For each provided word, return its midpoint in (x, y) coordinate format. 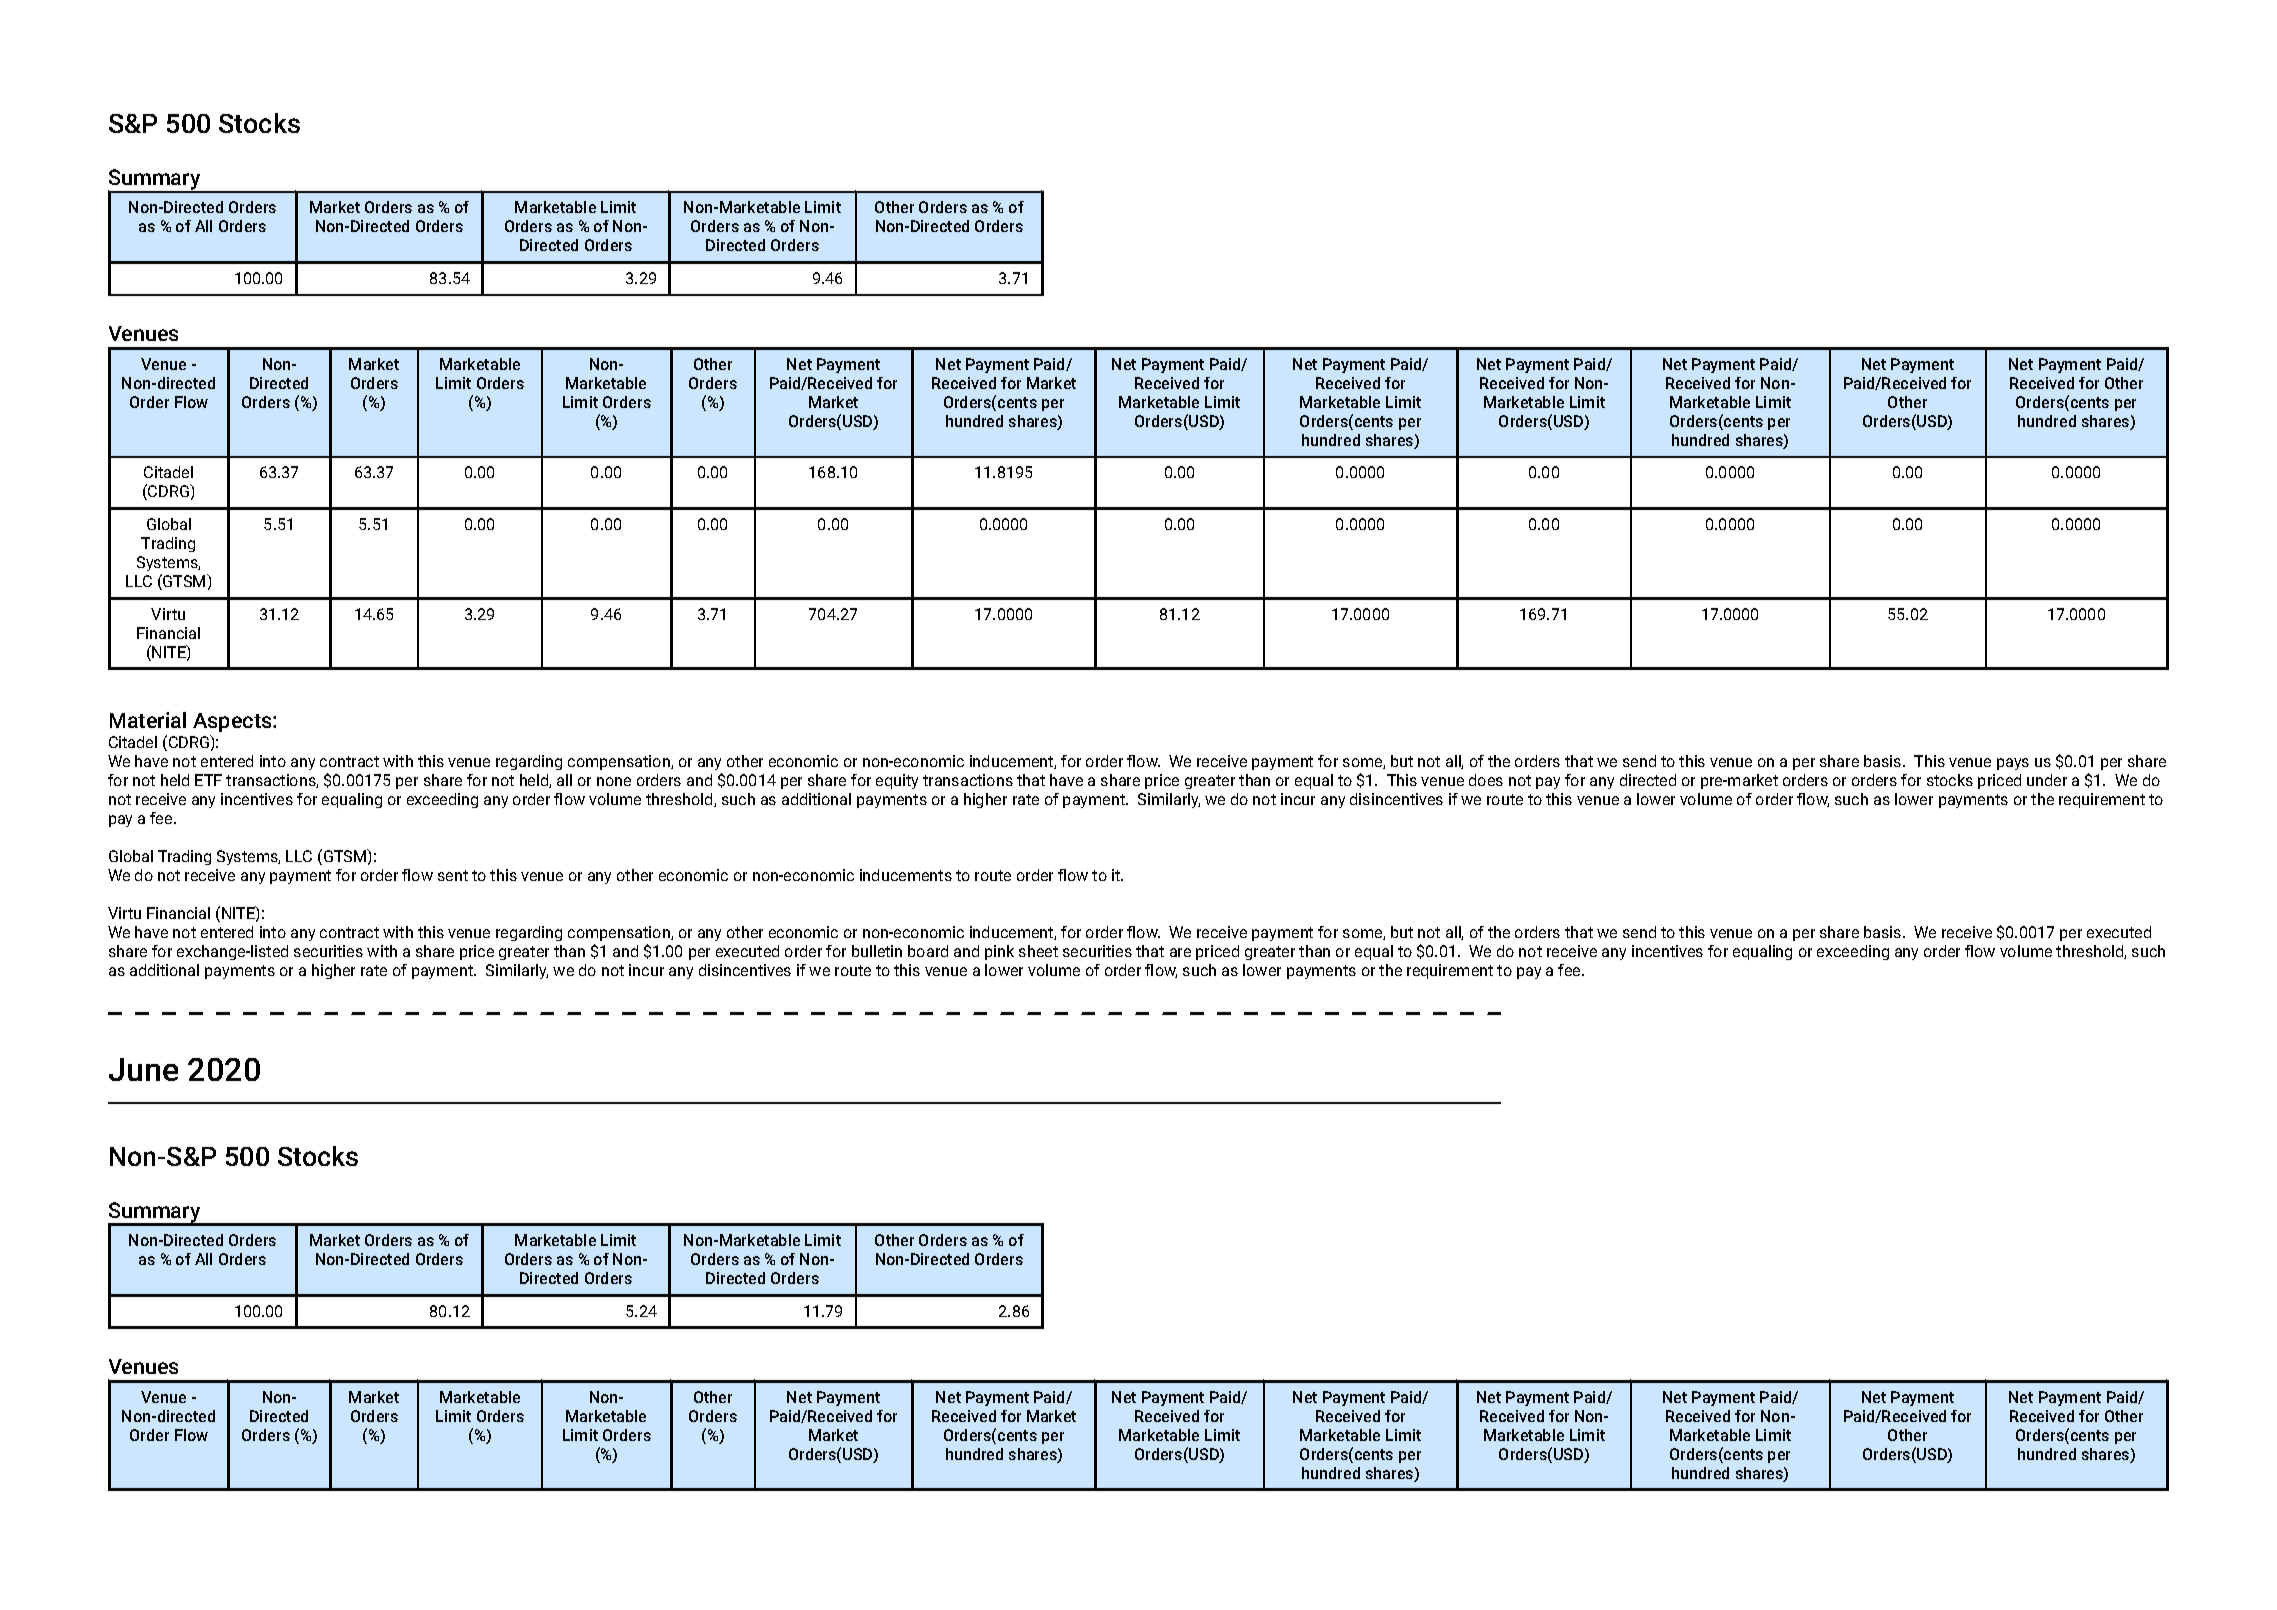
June (143, 1069)
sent (453, 875)
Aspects (233, 722)
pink (999, 952)
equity (897, 781)
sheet (1038, 951)
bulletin (877, 951)
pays (2013, 764)
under (2047, 780)
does (1486, 780)
